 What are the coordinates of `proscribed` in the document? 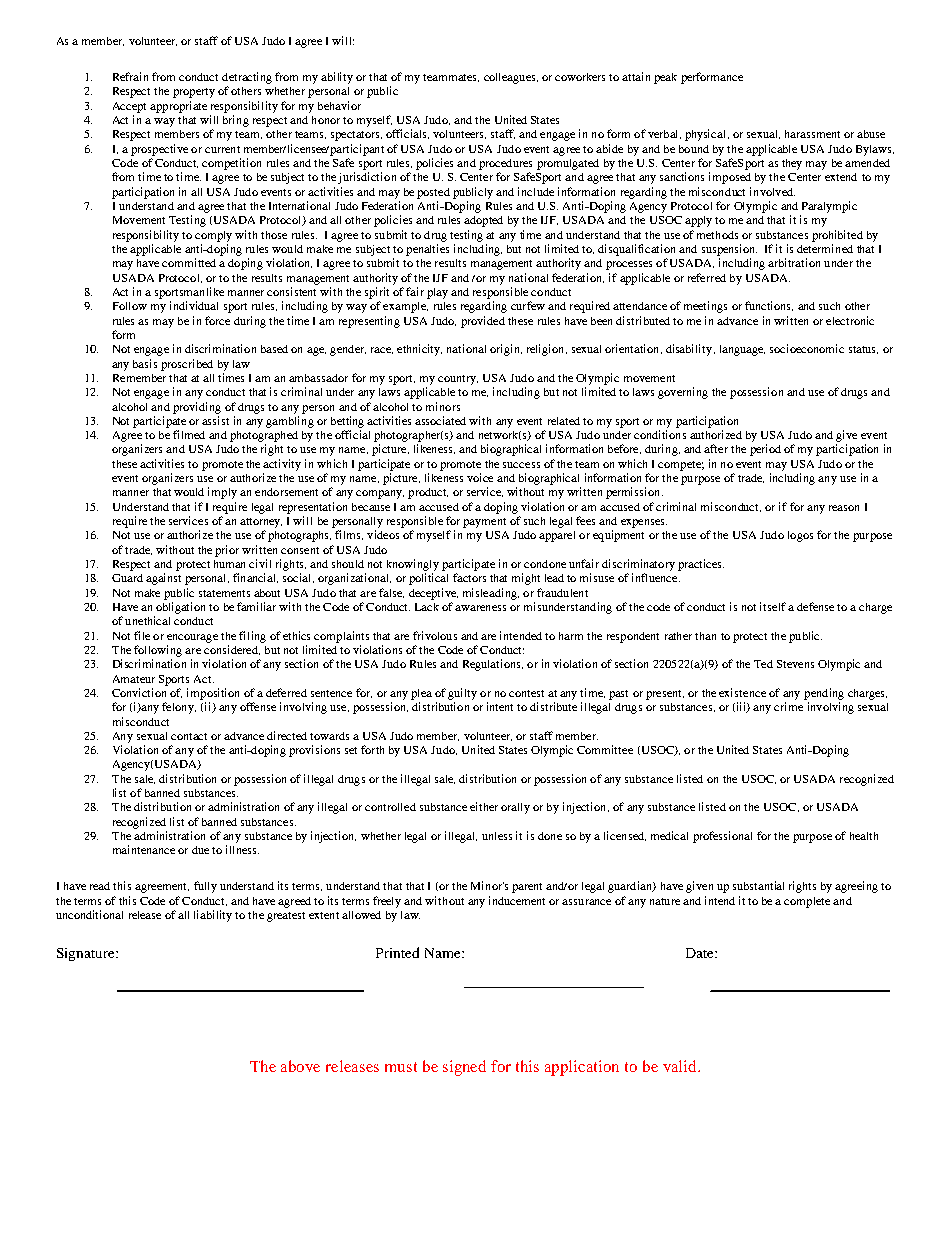 It's located at (187, 365).
